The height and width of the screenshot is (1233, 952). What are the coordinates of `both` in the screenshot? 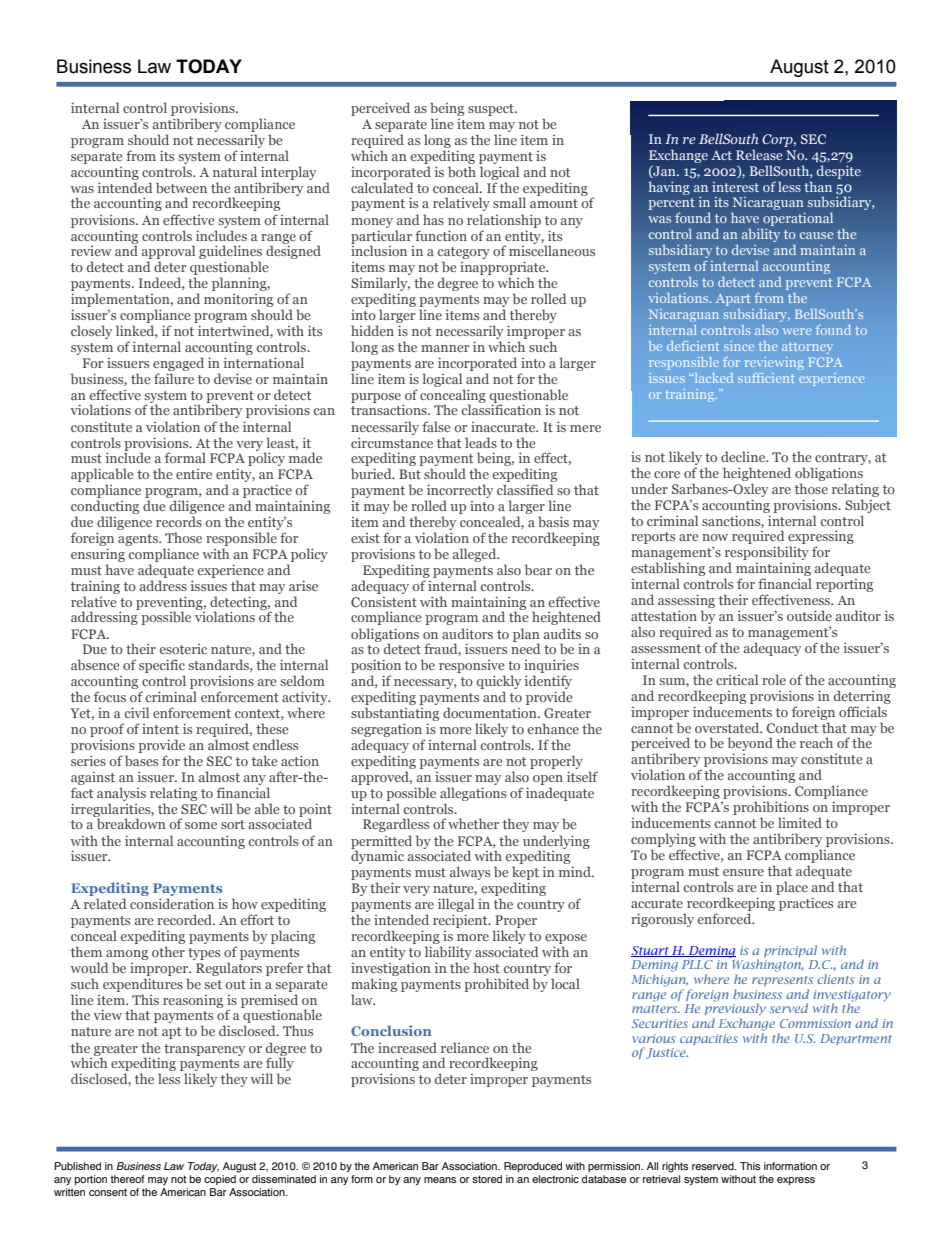 It's located at (462, 171).
